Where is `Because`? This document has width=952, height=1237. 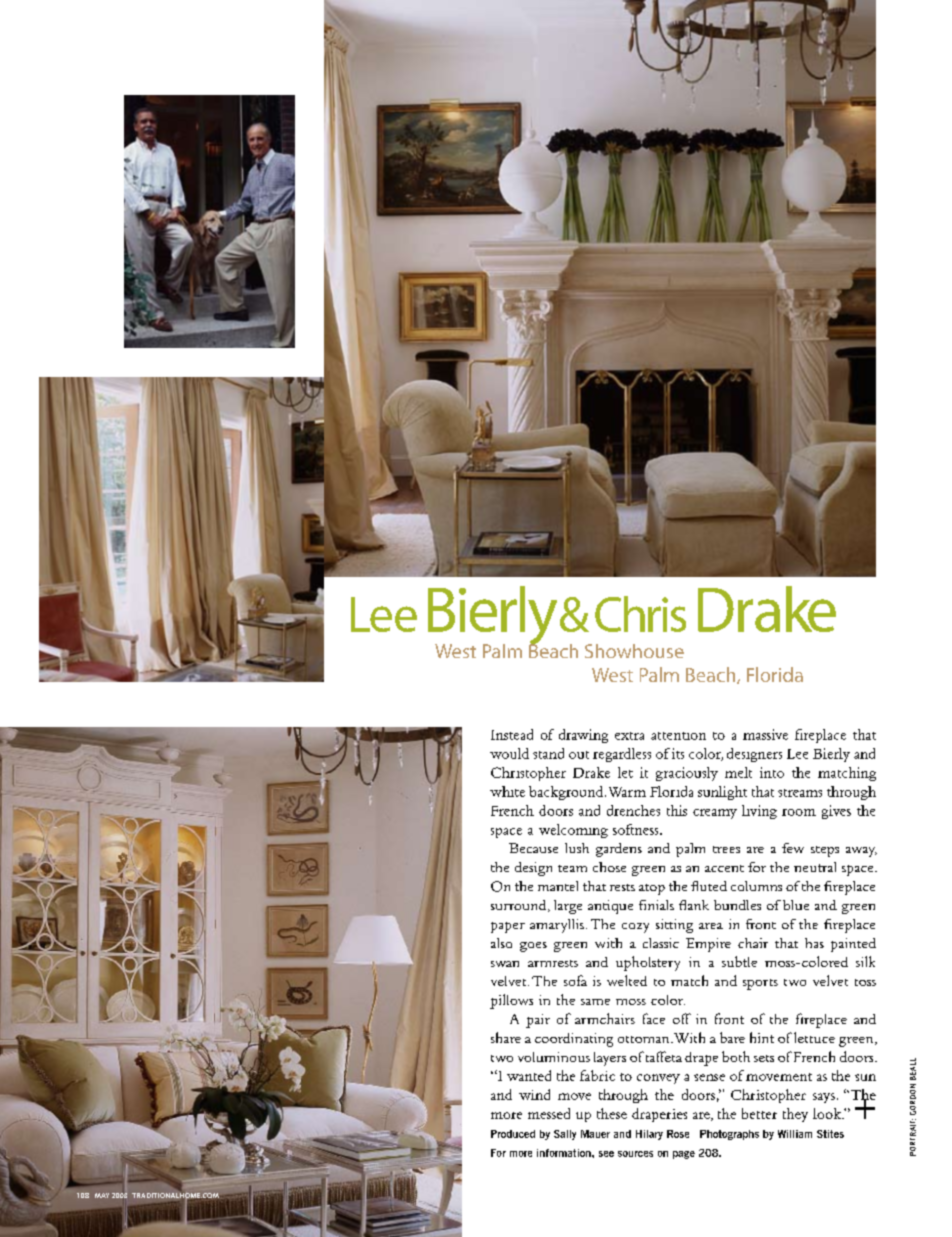 Because is located at coordinates (533, 848).
